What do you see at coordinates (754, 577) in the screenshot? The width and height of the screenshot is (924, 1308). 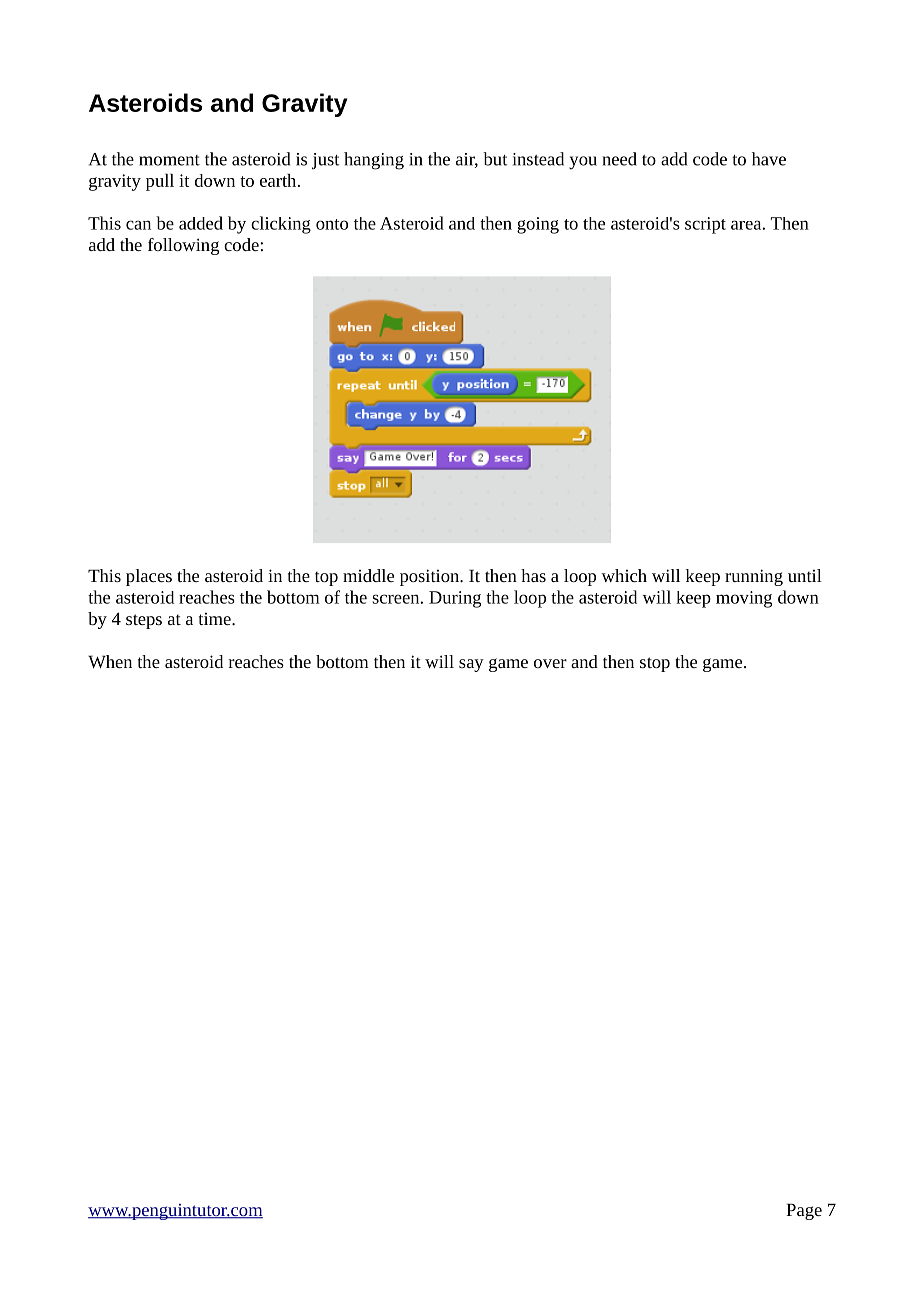 I see `running` at bounding box center [754, 577].
